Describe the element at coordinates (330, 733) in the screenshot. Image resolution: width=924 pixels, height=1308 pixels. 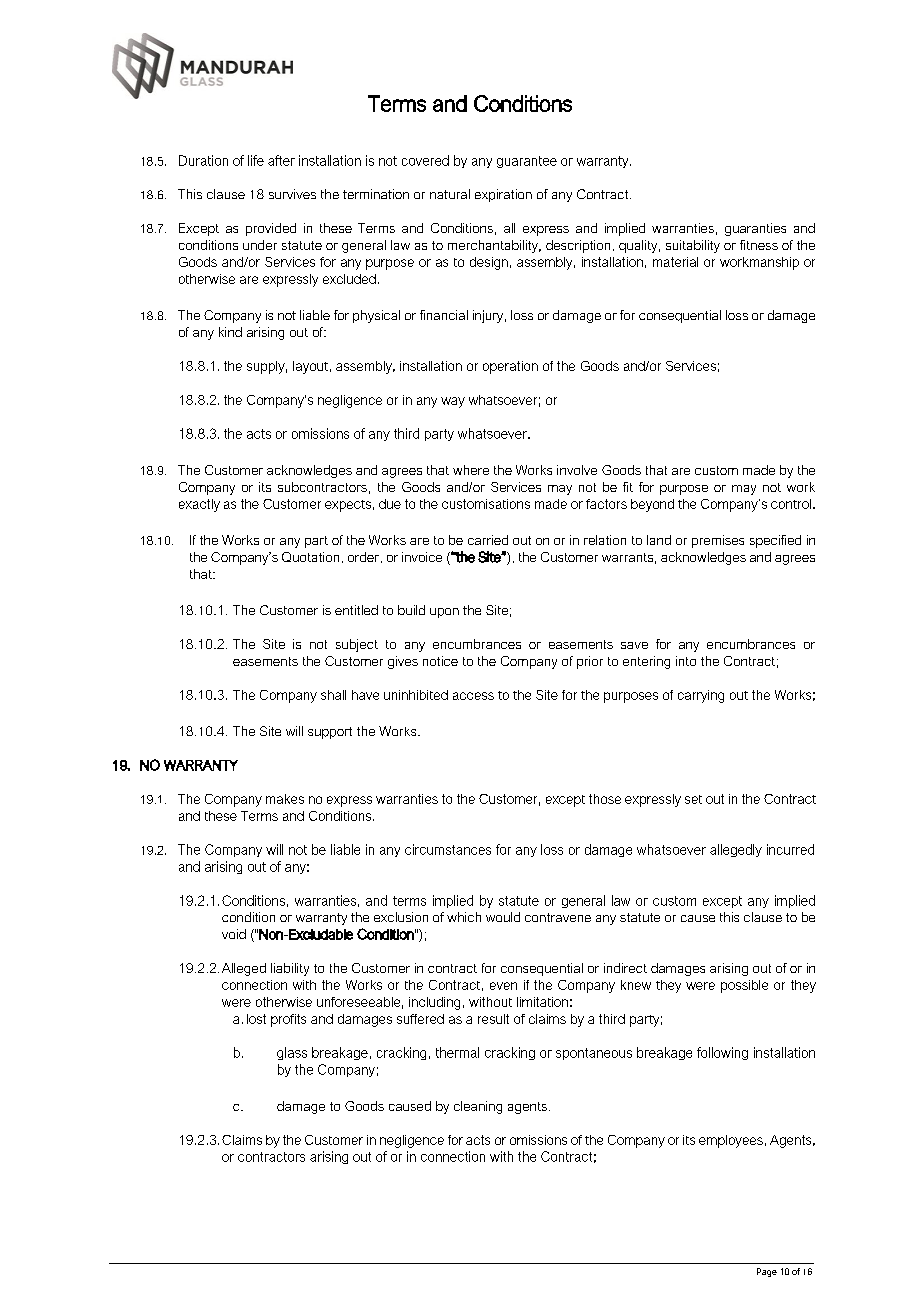
I see `support` at that location.
